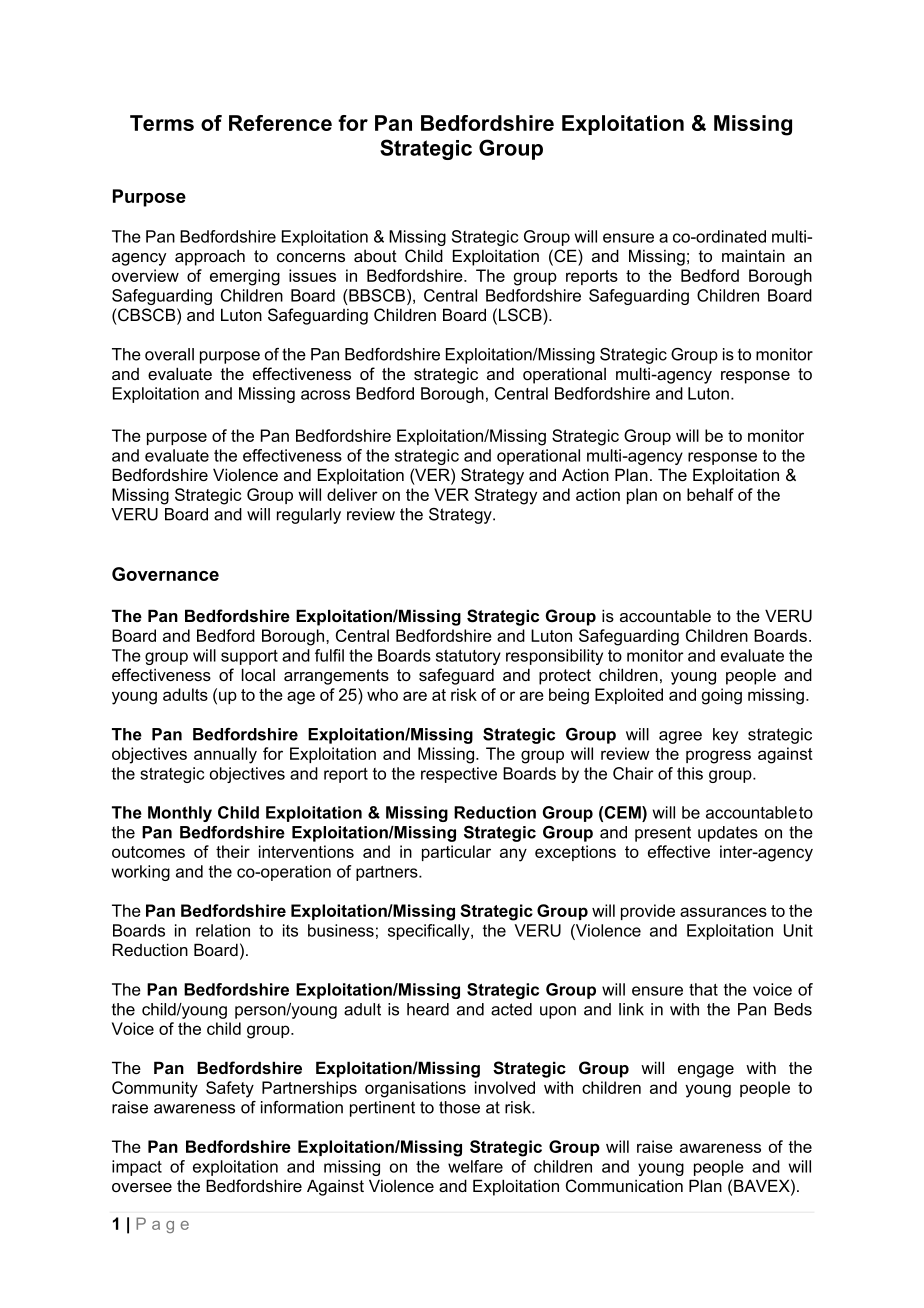 This screenshot has height=1308, width=924. I want to click on maintain, so click(753, 255).
